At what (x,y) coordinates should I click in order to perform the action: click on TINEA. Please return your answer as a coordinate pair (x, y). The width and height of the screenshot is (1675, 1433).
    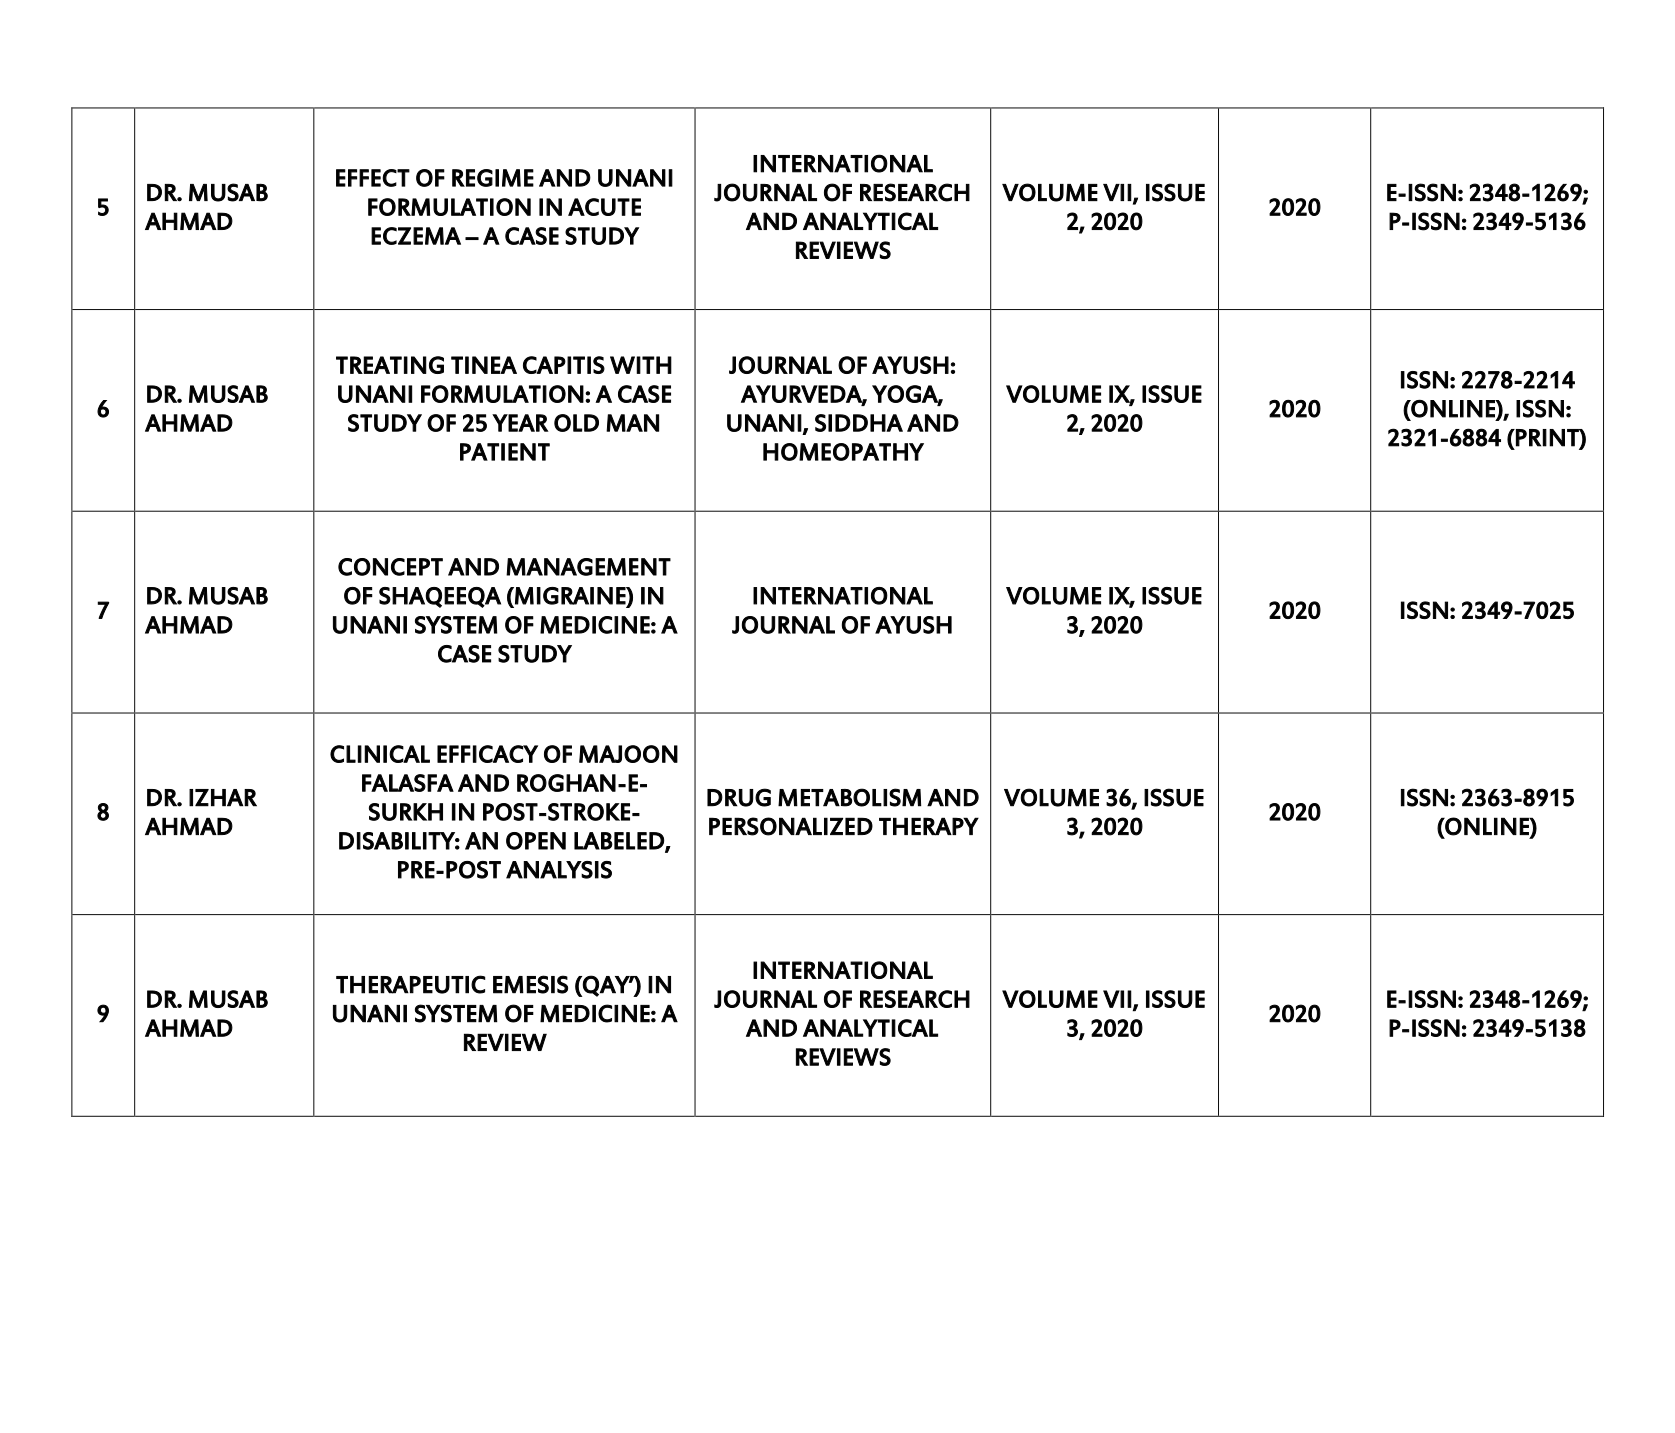
    Looking at the image, I should click on (484, 365).
